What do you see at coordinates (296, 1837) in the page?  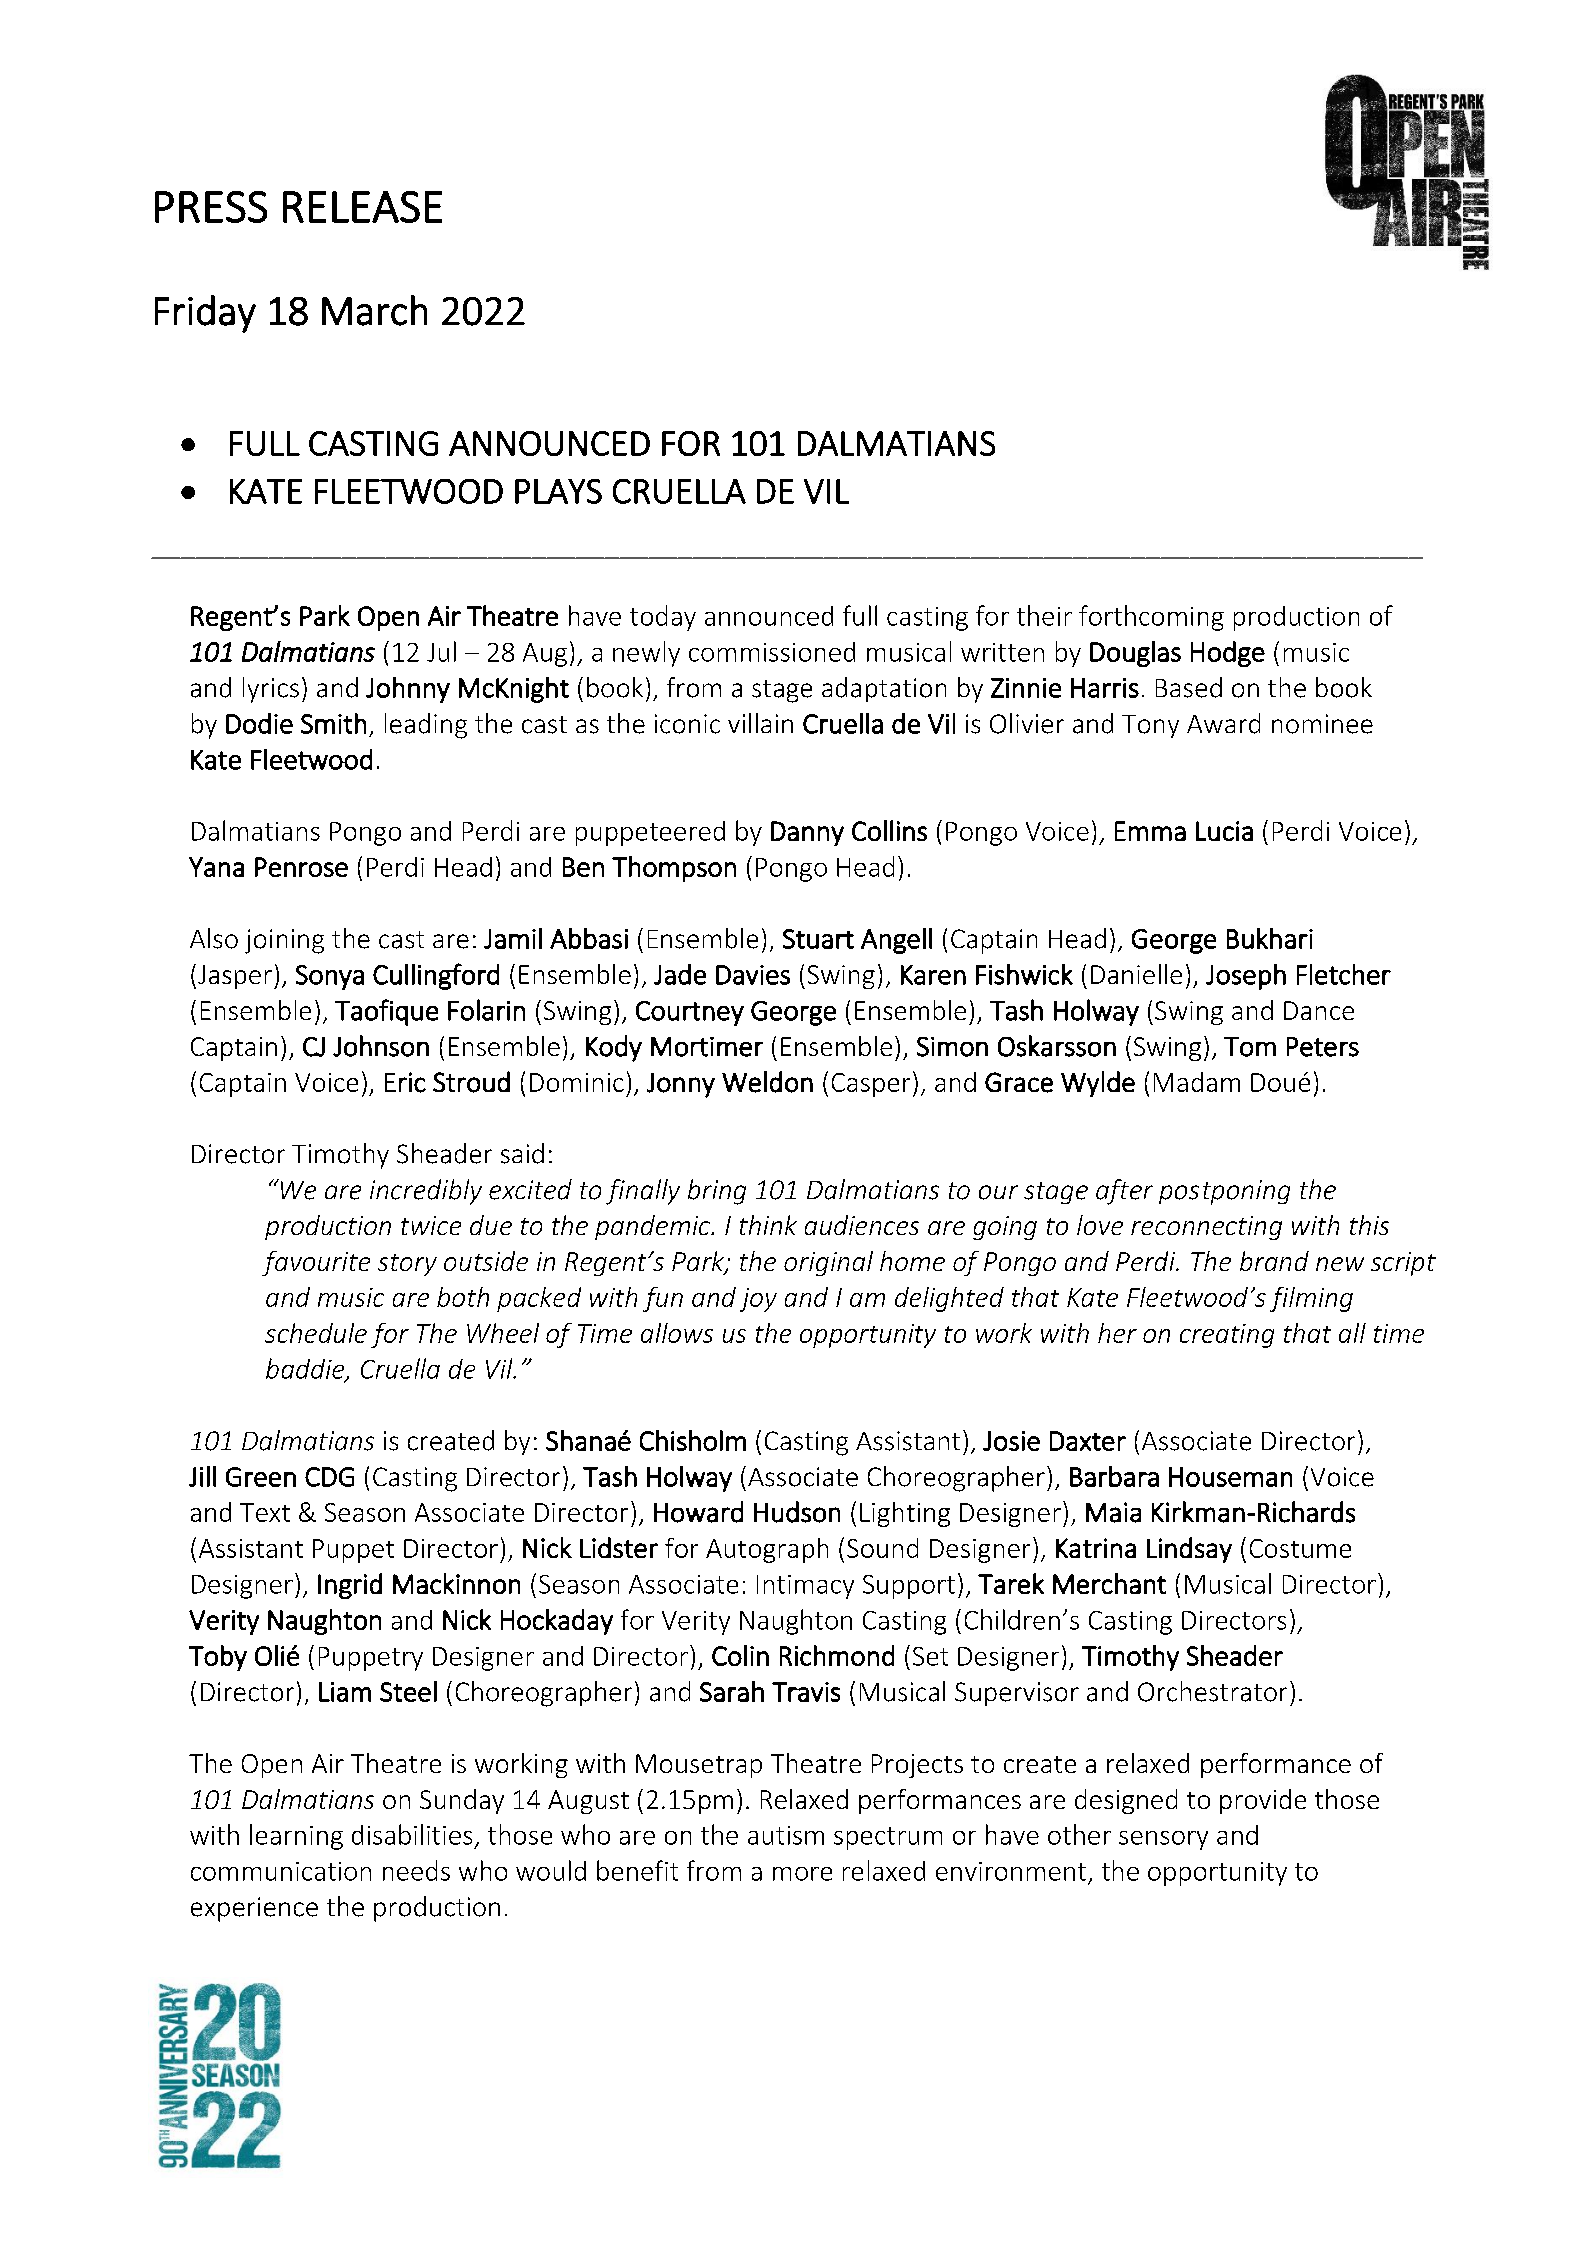 I see `learning` at bounding box center [296, 1837].
